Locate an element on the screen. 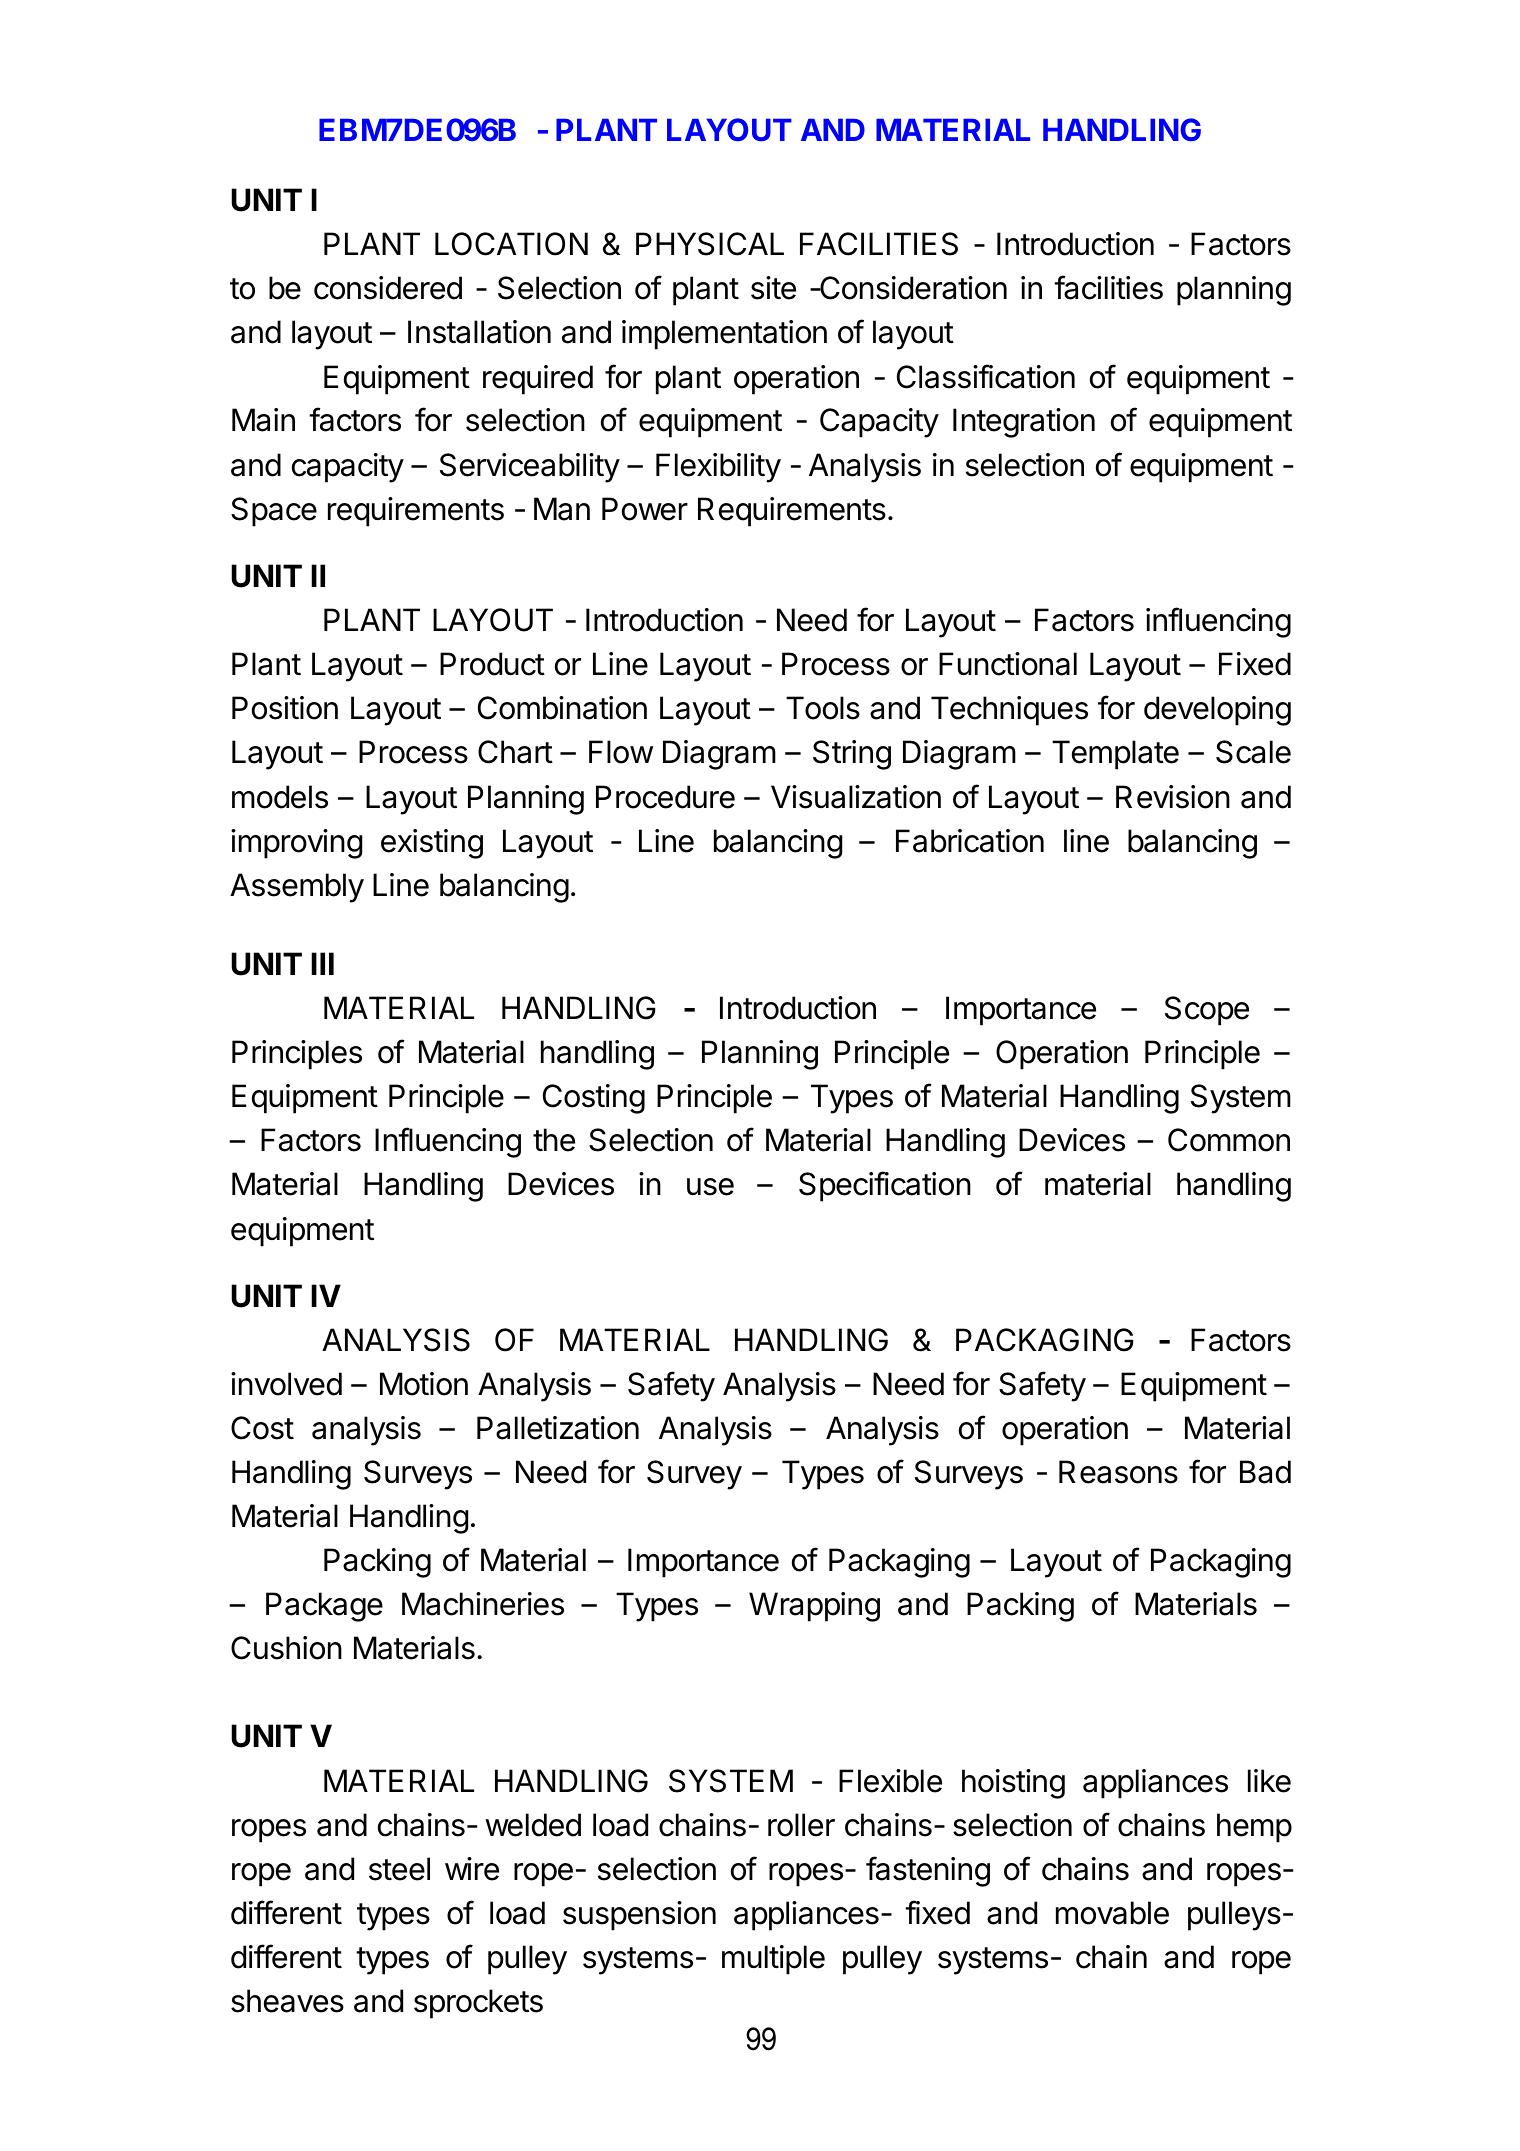 This screenshot has width=1520, height=2151. Template is located at coordinates (1115, 755).
